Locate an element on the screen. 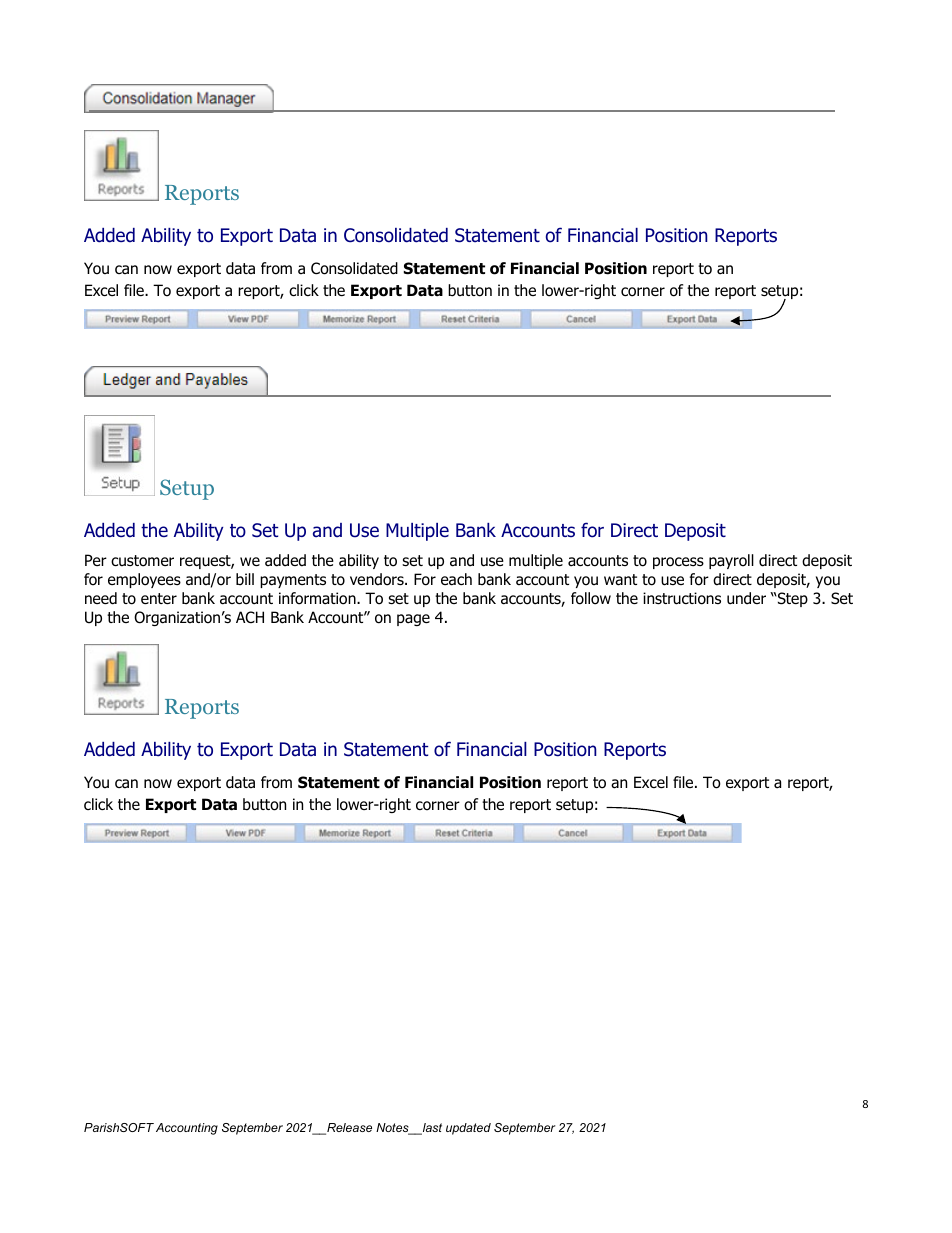 This screenshot has height=1233, width=952. updated is located at coordinates (468, 1129).
